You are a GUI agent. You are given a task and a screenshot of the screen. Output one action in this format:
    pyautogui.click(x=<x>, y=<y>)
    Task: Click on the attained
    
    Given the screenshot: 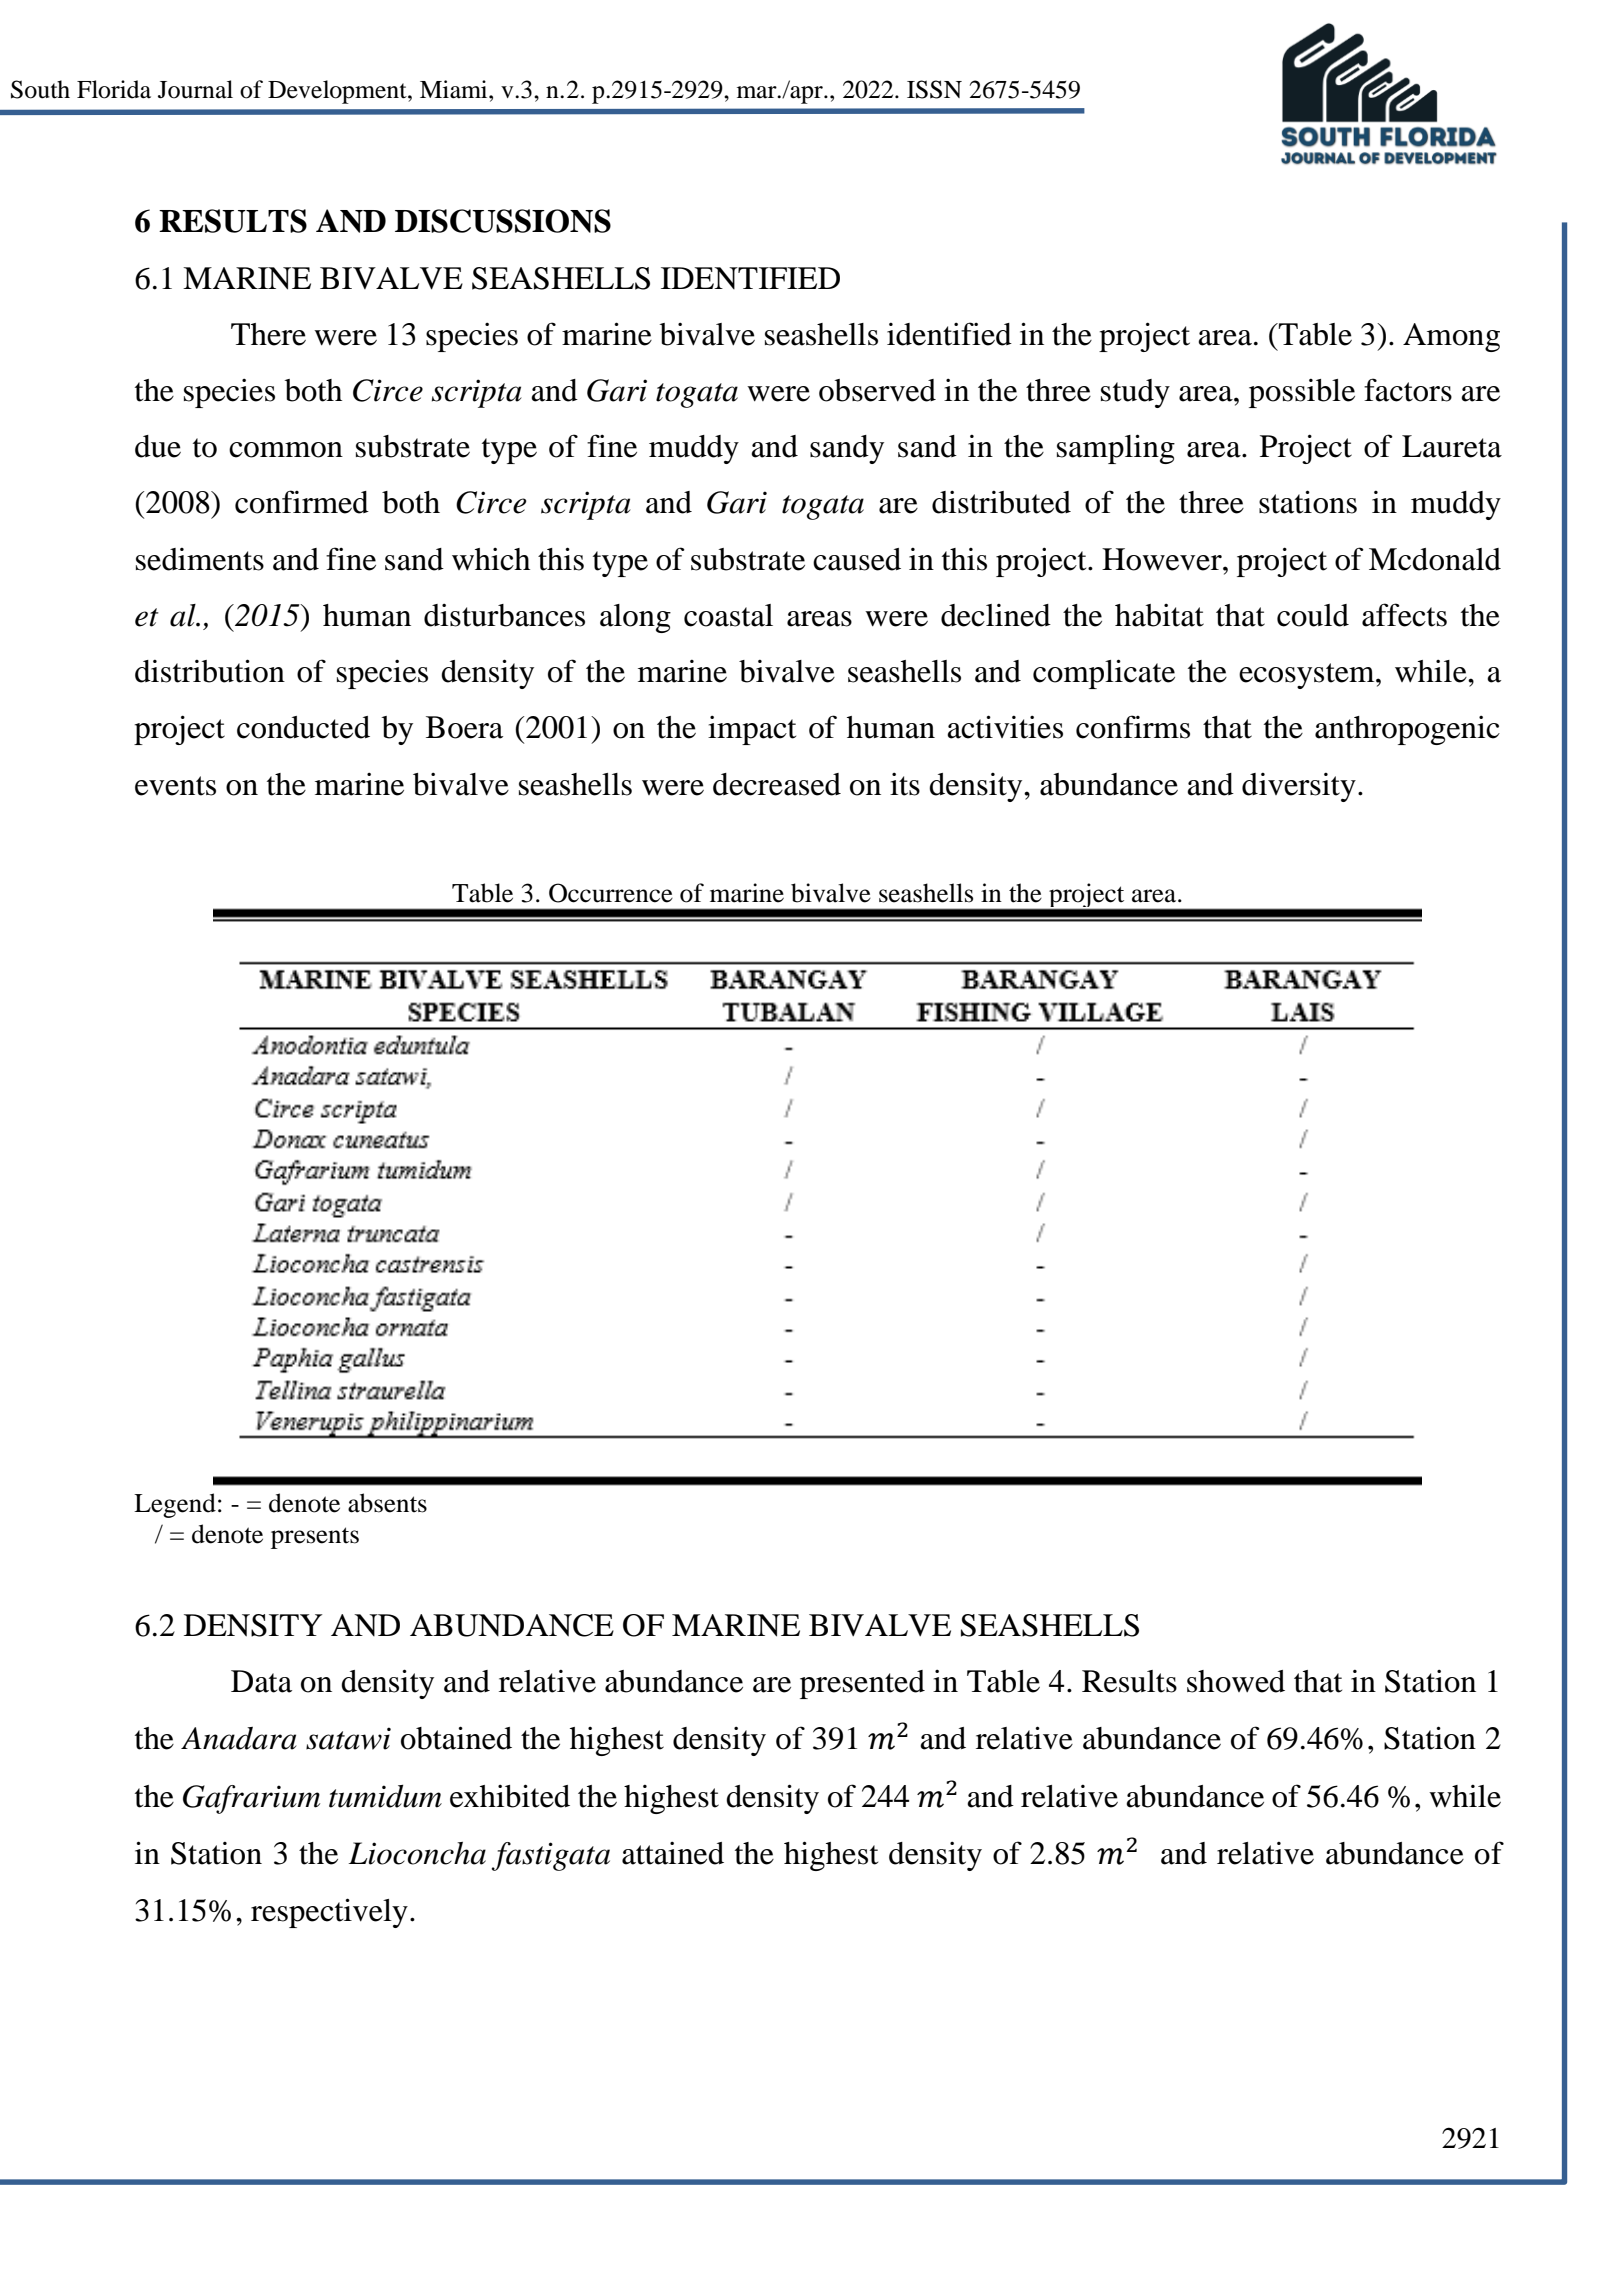 What is the action you would take?
    pyautogui.click(x=673, y=1853)
